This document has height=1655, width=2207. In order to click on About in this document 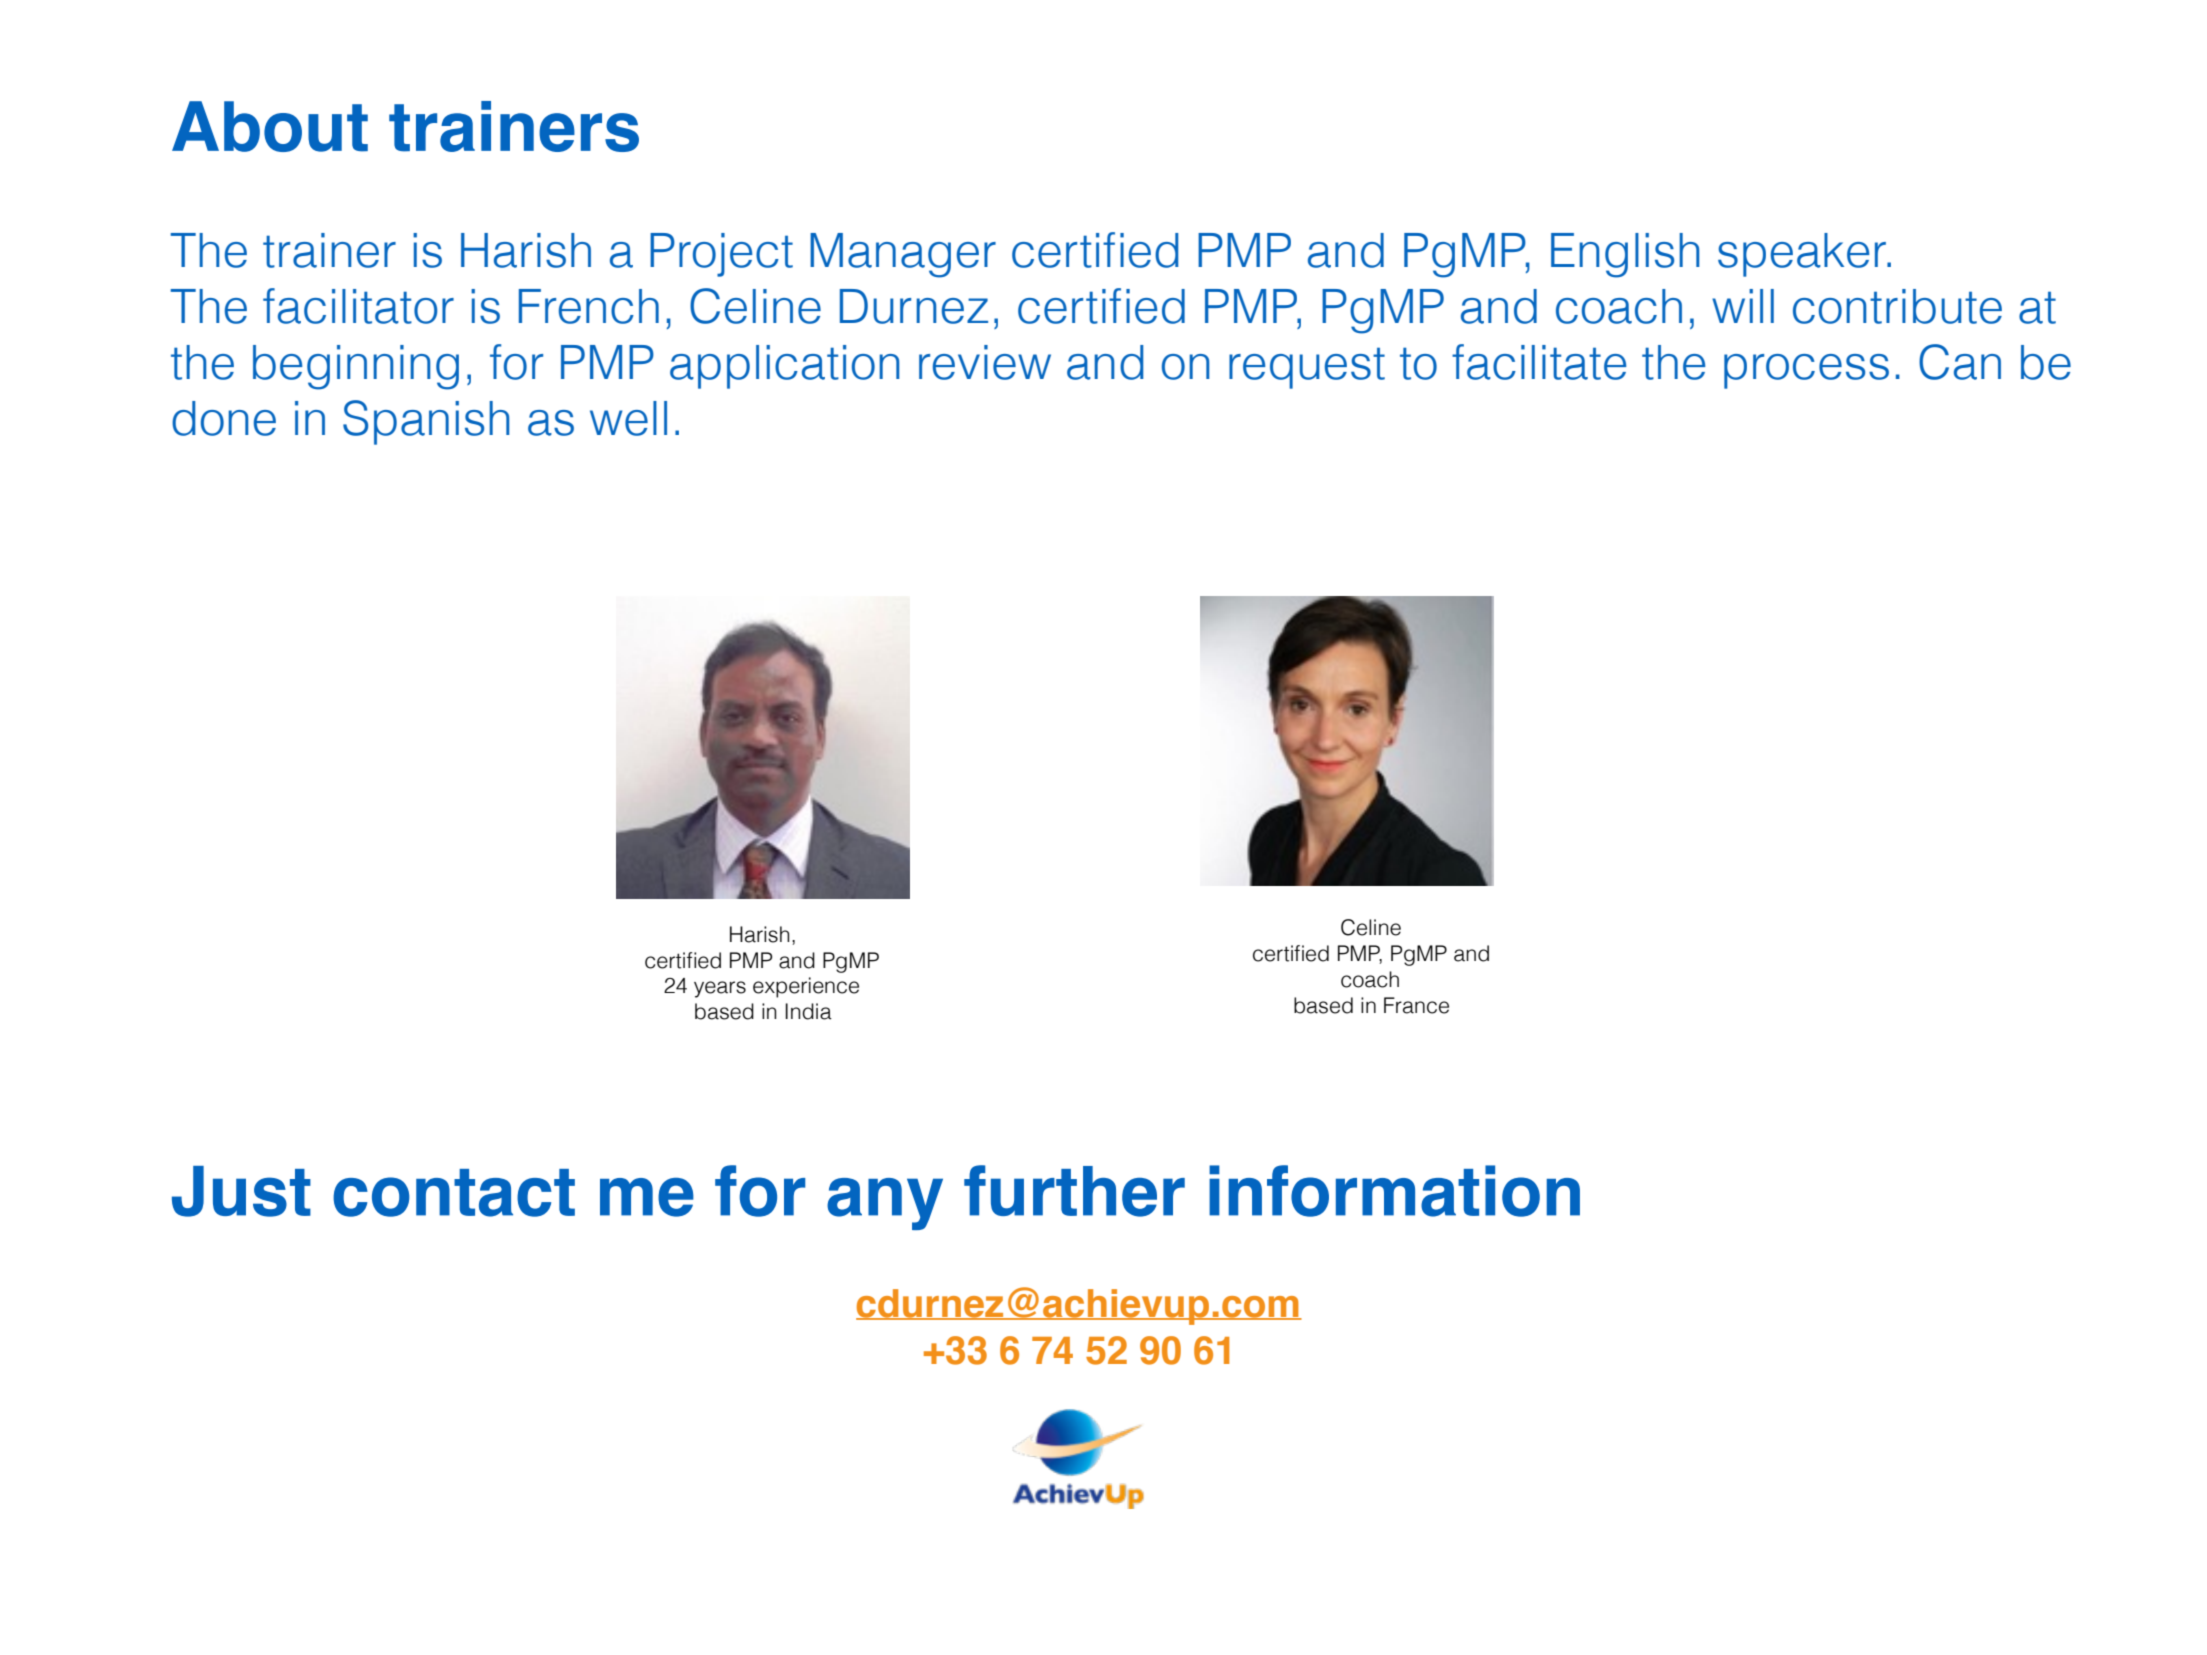, I will do `click(270, 126)`.
